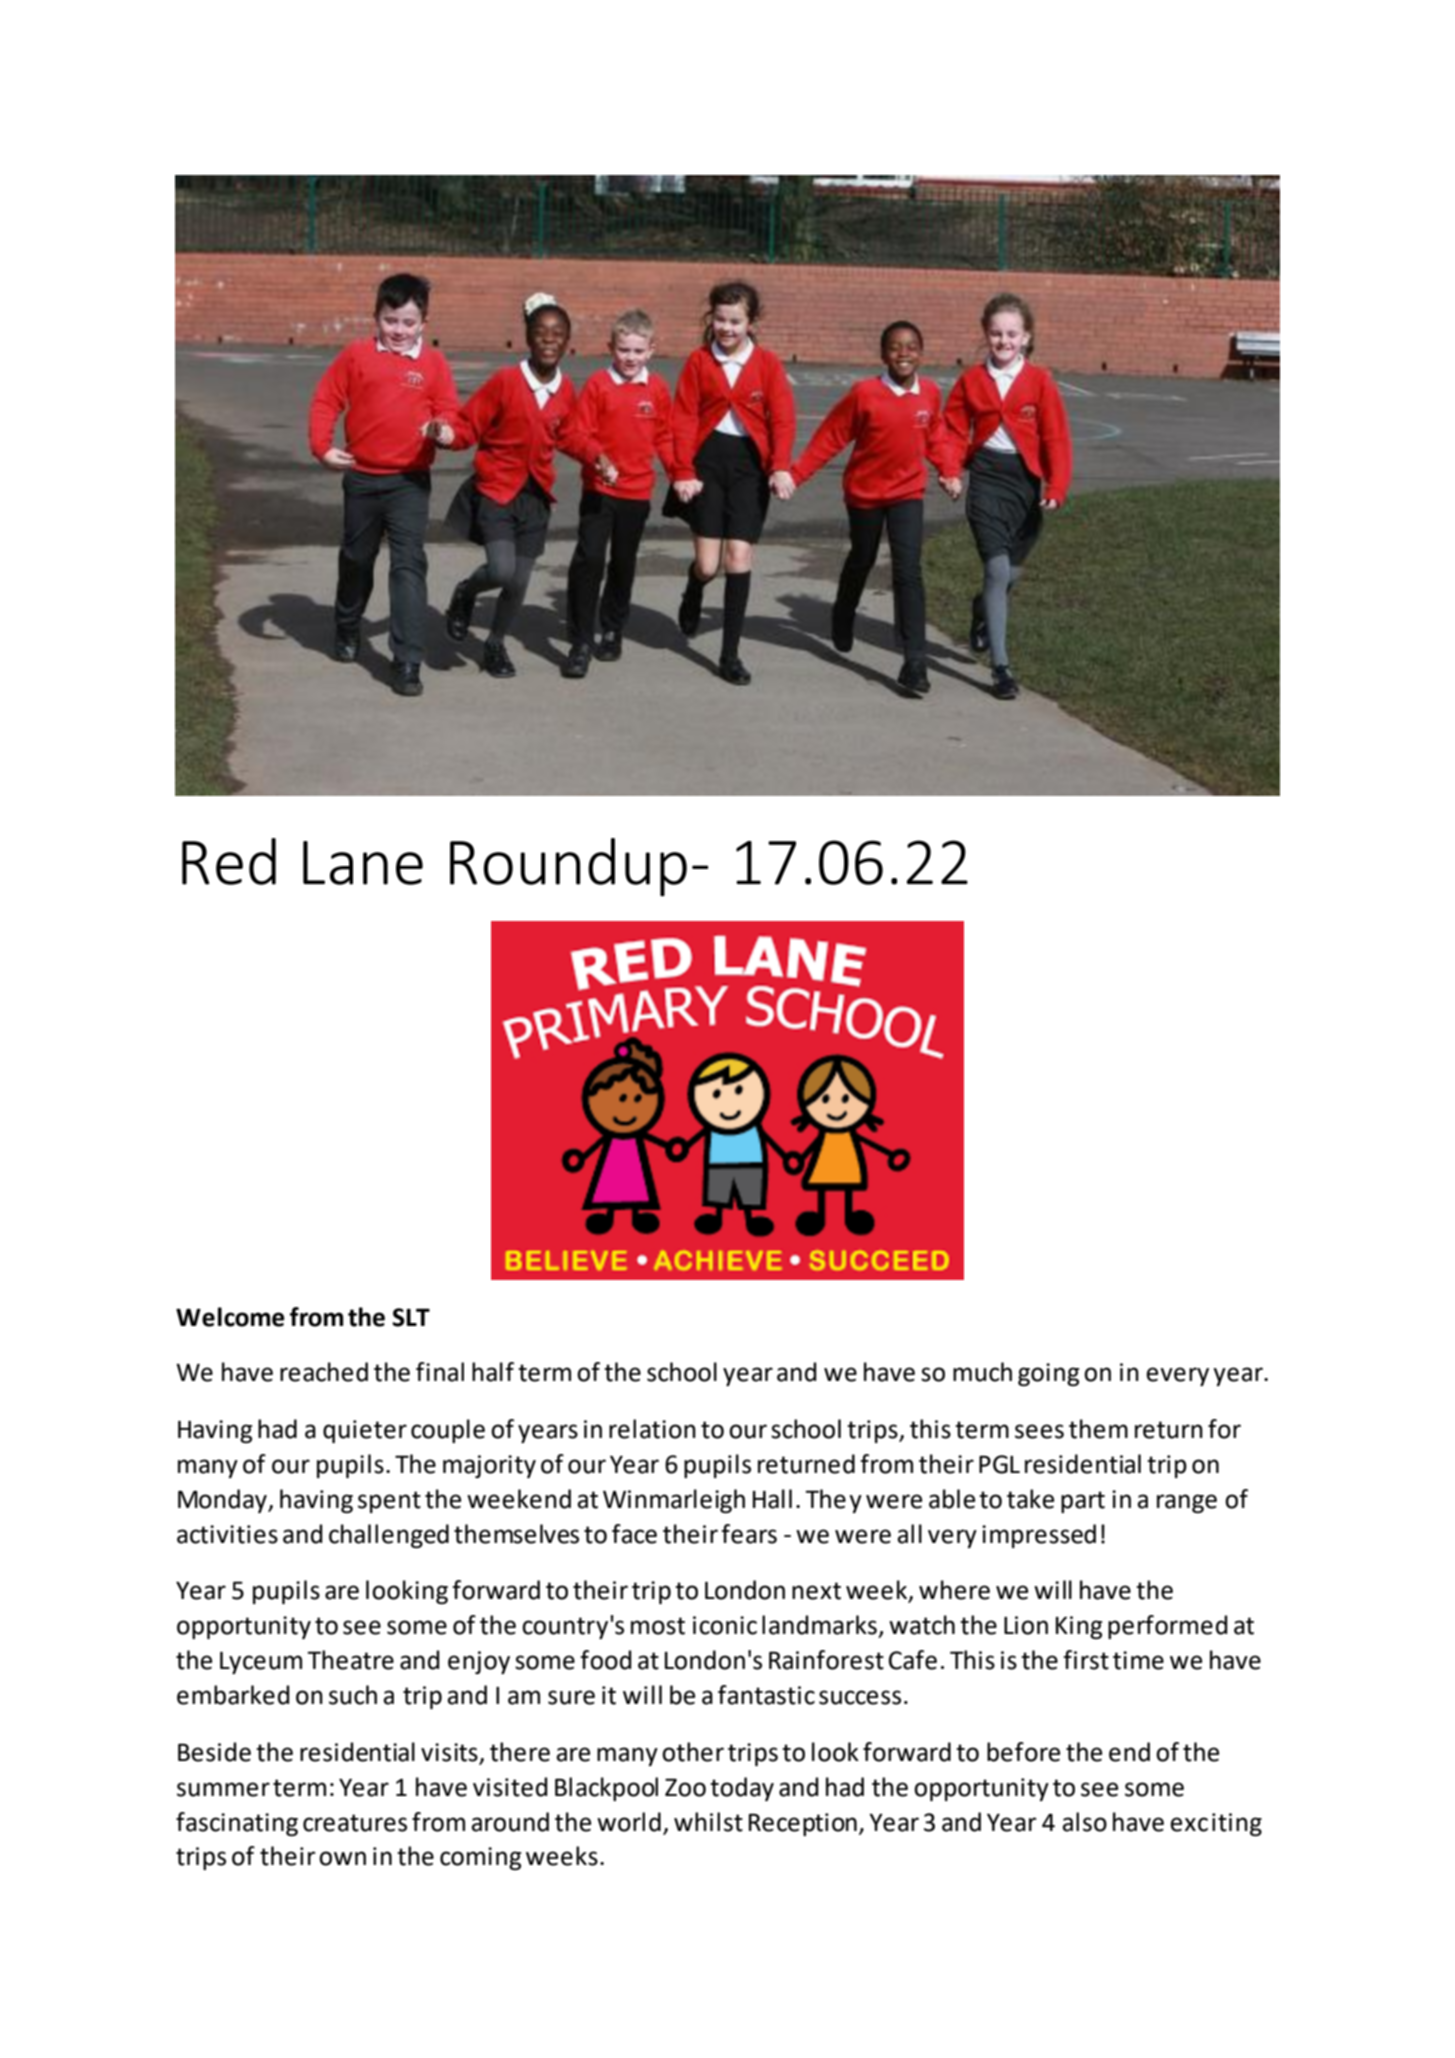 The image size is (1455, 2058). I want to click on Lane, so click(363, 863).
